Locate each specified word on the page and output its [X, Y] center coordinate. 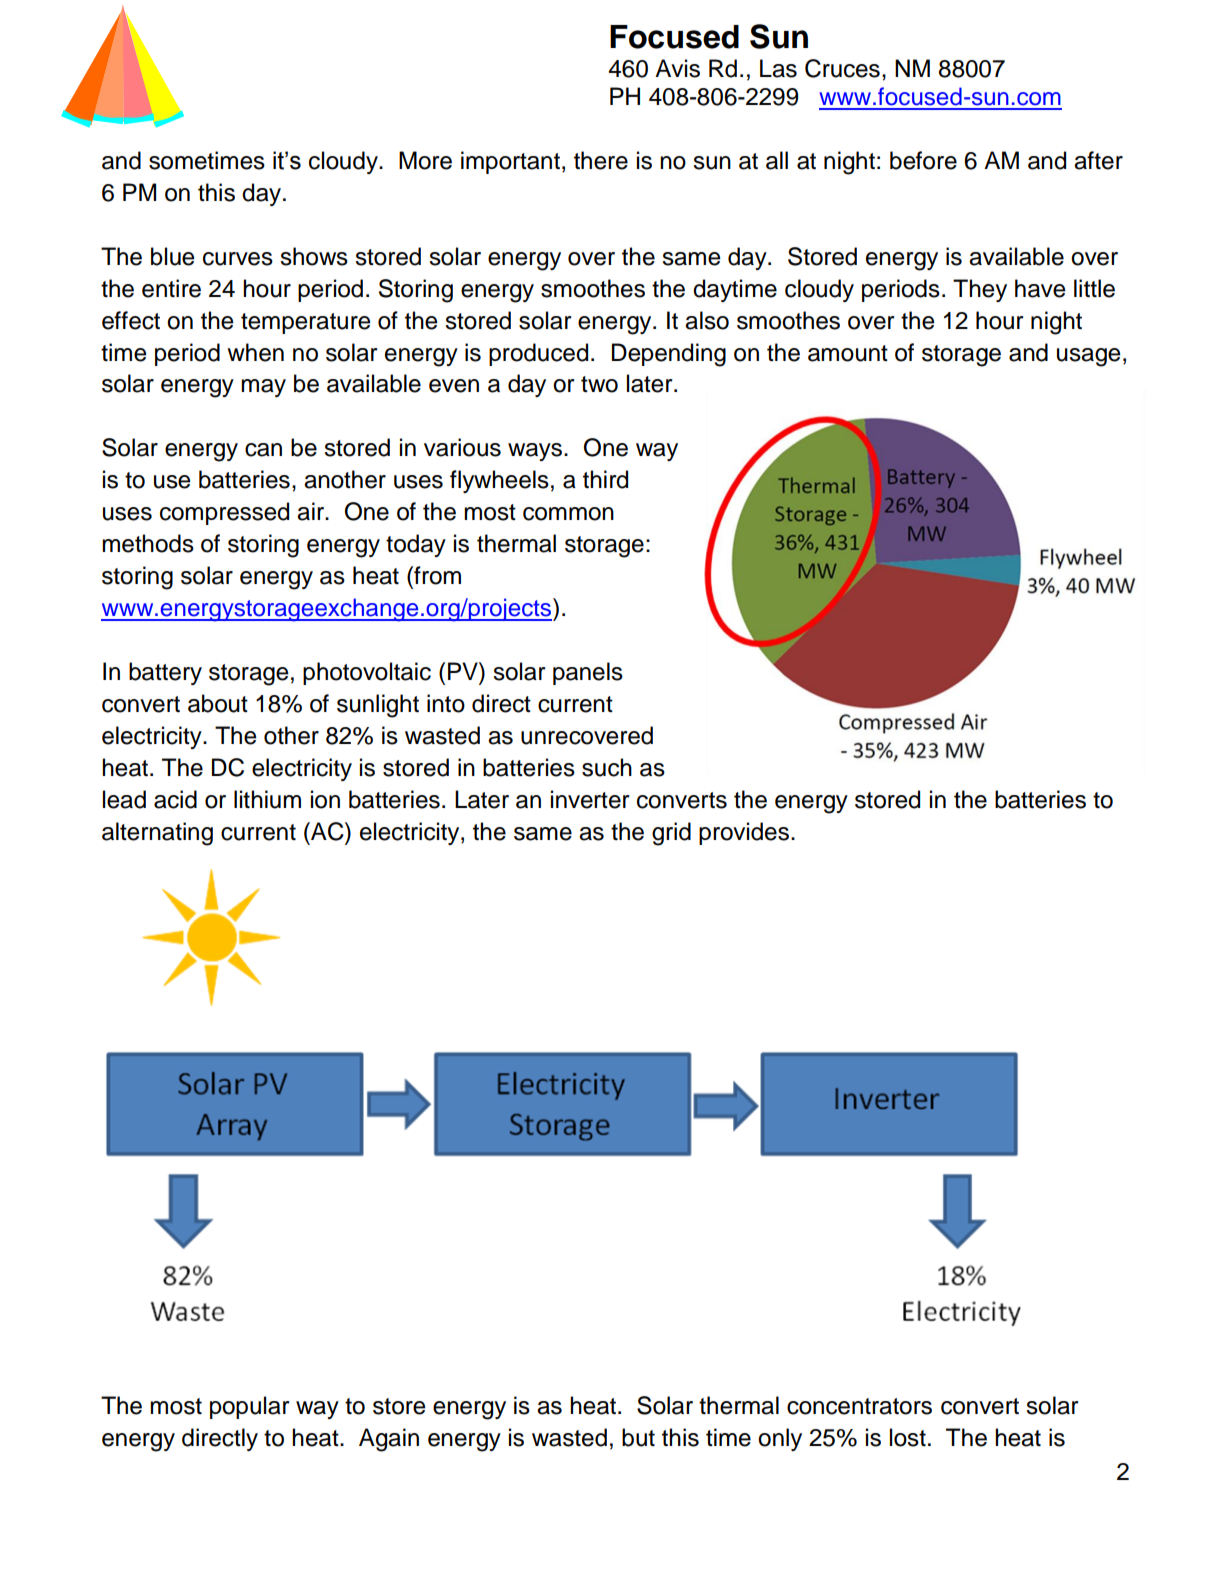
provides [744, 833]
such [607, 767]
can [263, 450]
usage [1089, 357]
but [638, 1437]
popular [250, 1407]
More [425, 160]
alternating [157, 834]
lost [908, 1437]
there [601, 160]
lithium [267, 799]
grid [671, 834]
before [923, 160]
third [605, 479]
